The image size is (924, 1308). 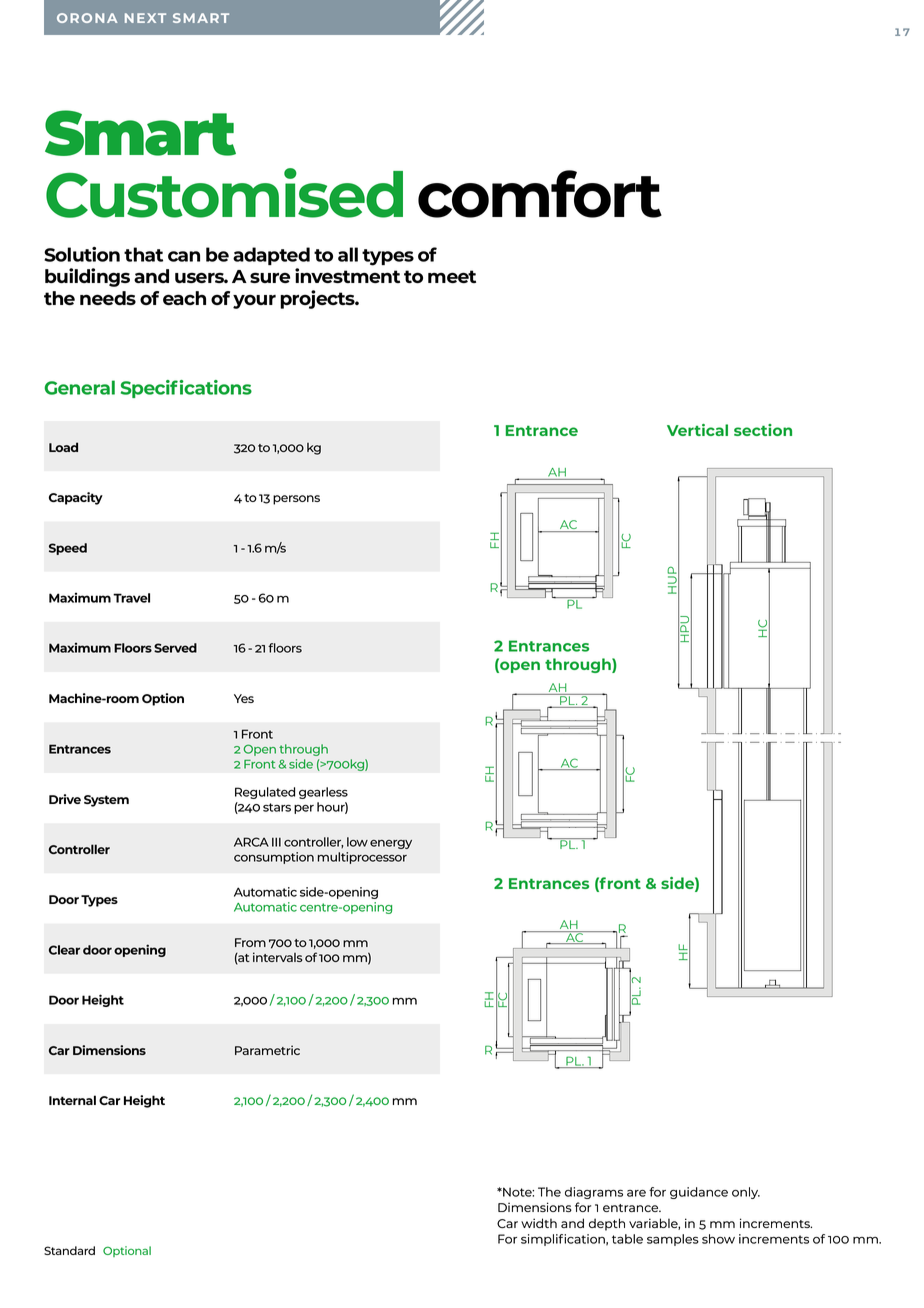 What do you see at coordinates (145, 18) in the page?
I see `NEXT` at bounding box center [145, 18].
